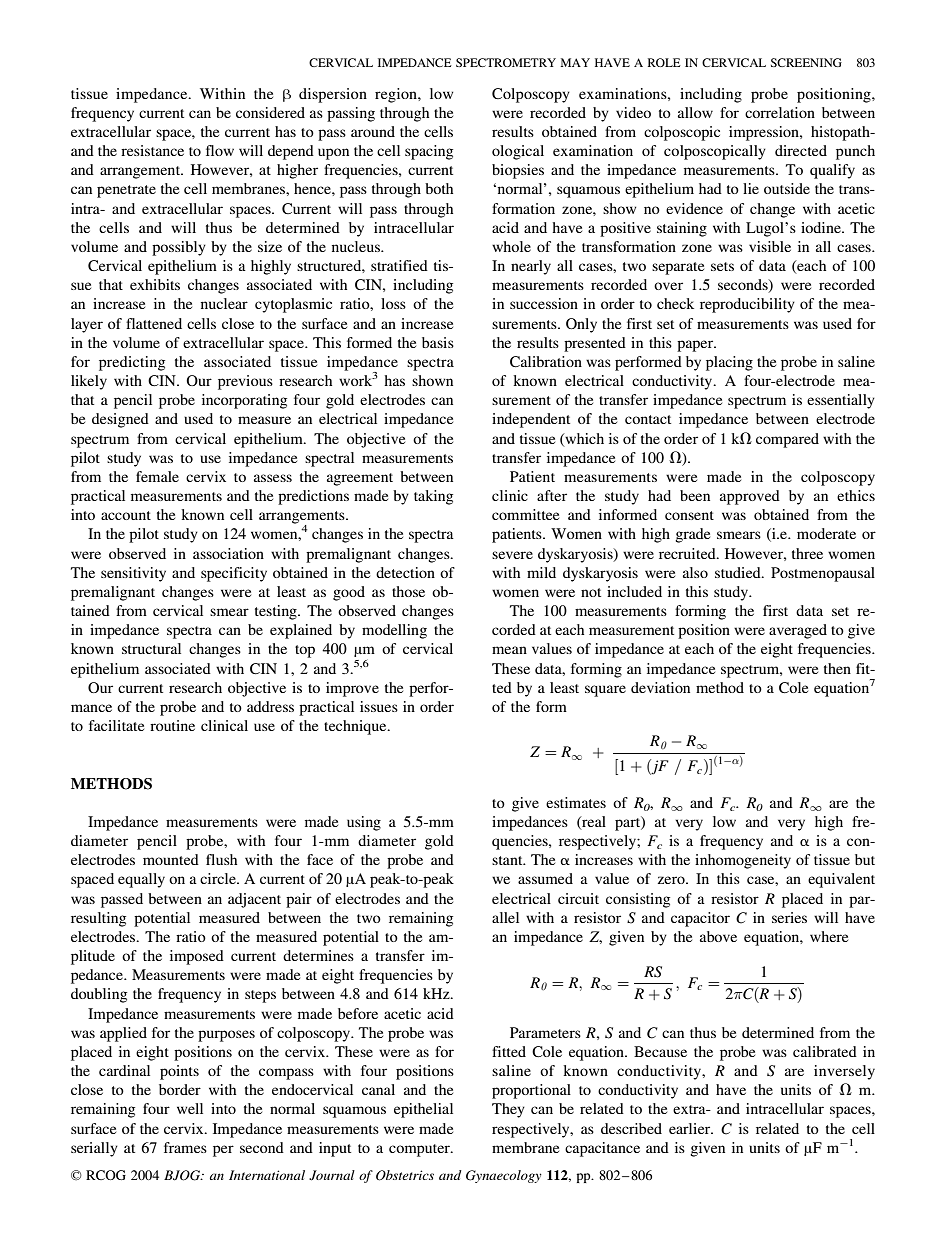 Image resolution: width=952 pixels, height=1249 pixels. What do you see at coordinates (185, 1147) in the image?
I see `frames` at bounding box center [185, 1147].
